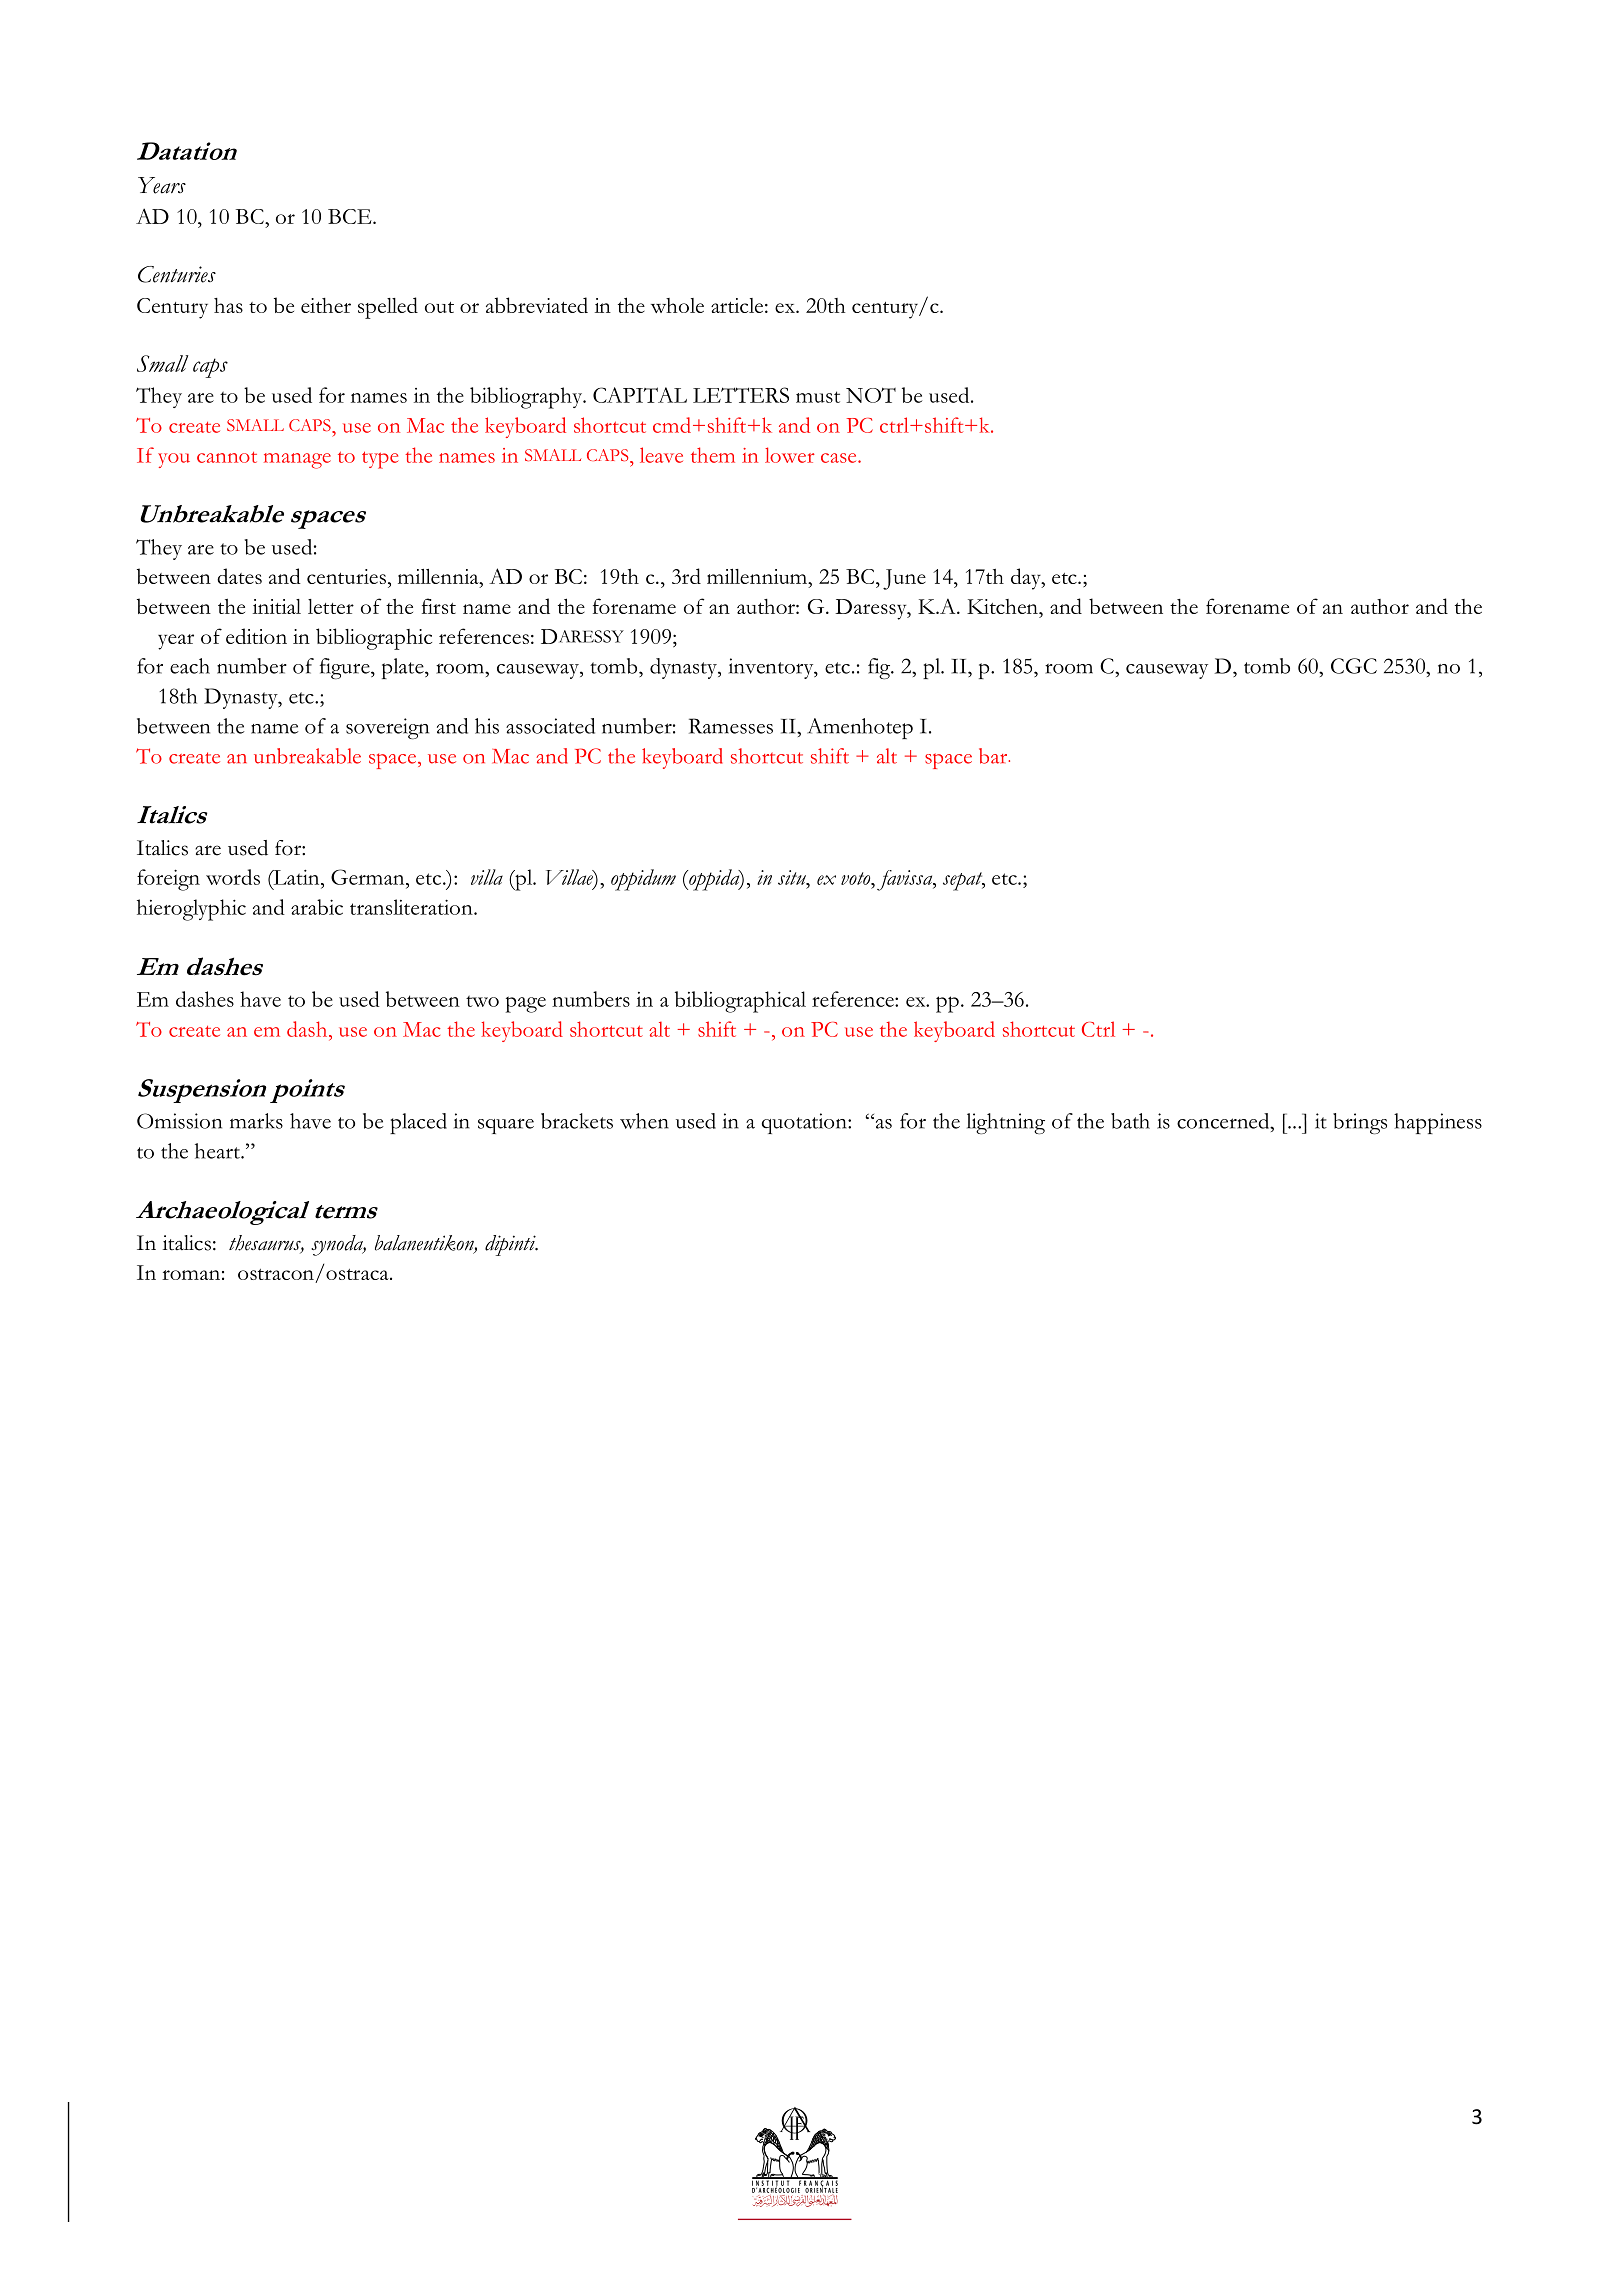  What do you see at coordinates (351, 216) in the image?
I see `BCE` at bounding box center [351, 216].
